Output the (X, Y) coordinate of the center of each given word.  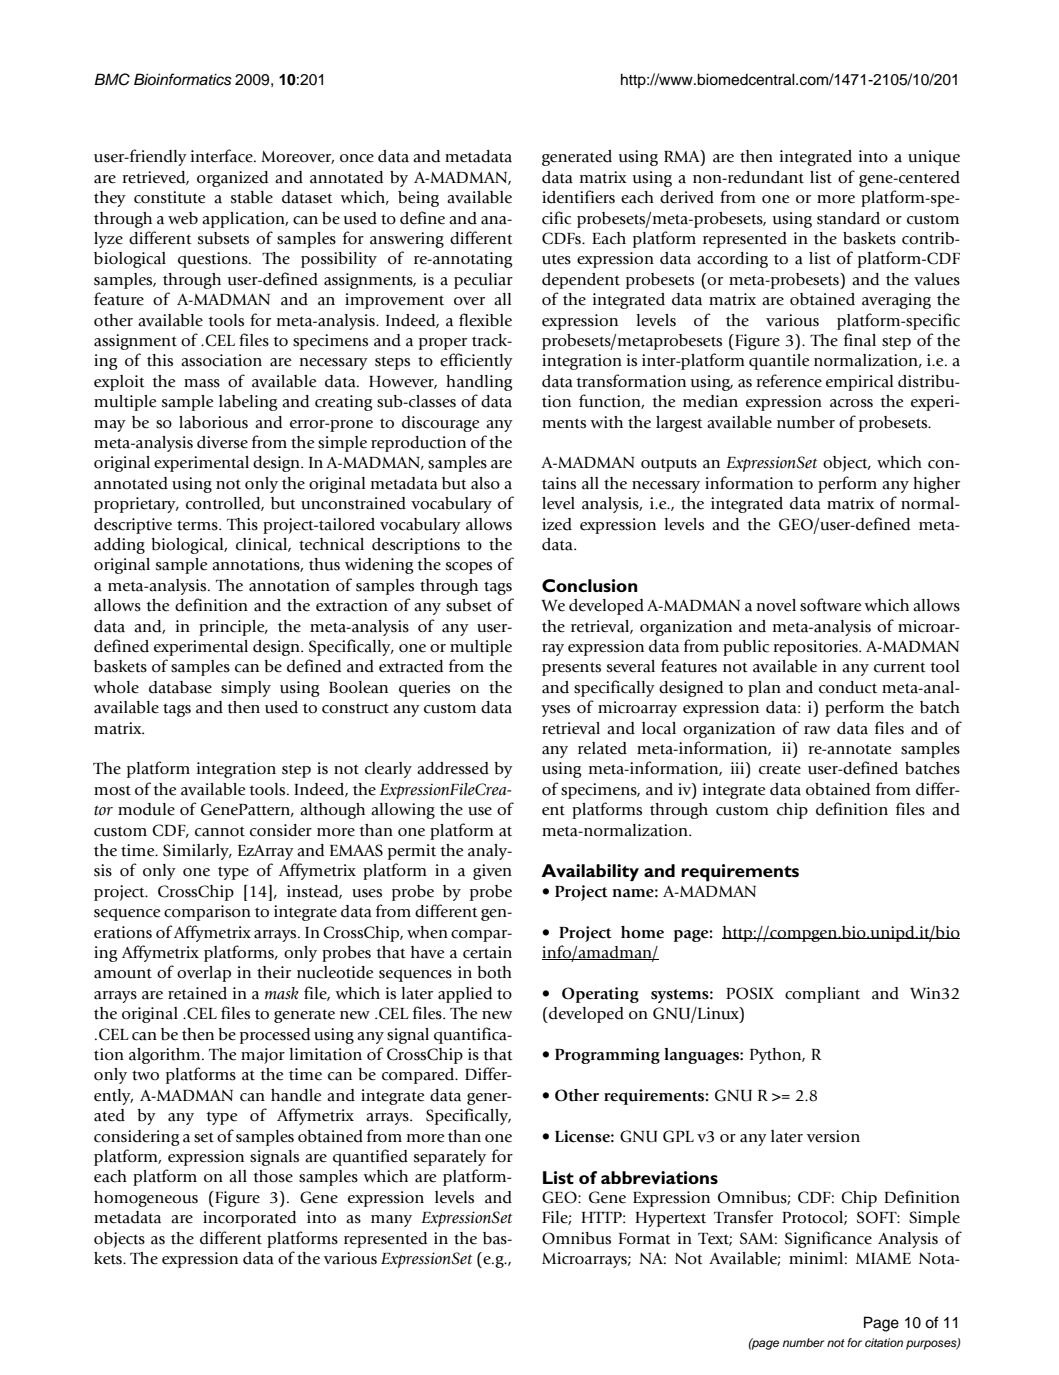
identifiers (578, 197)
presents (571, 669)
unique (934, 158)
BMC (112, 79)
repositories (816, 648)
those (273, 1176)
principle (233, 628)
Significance (828, 1239)
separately (450, 1158)
